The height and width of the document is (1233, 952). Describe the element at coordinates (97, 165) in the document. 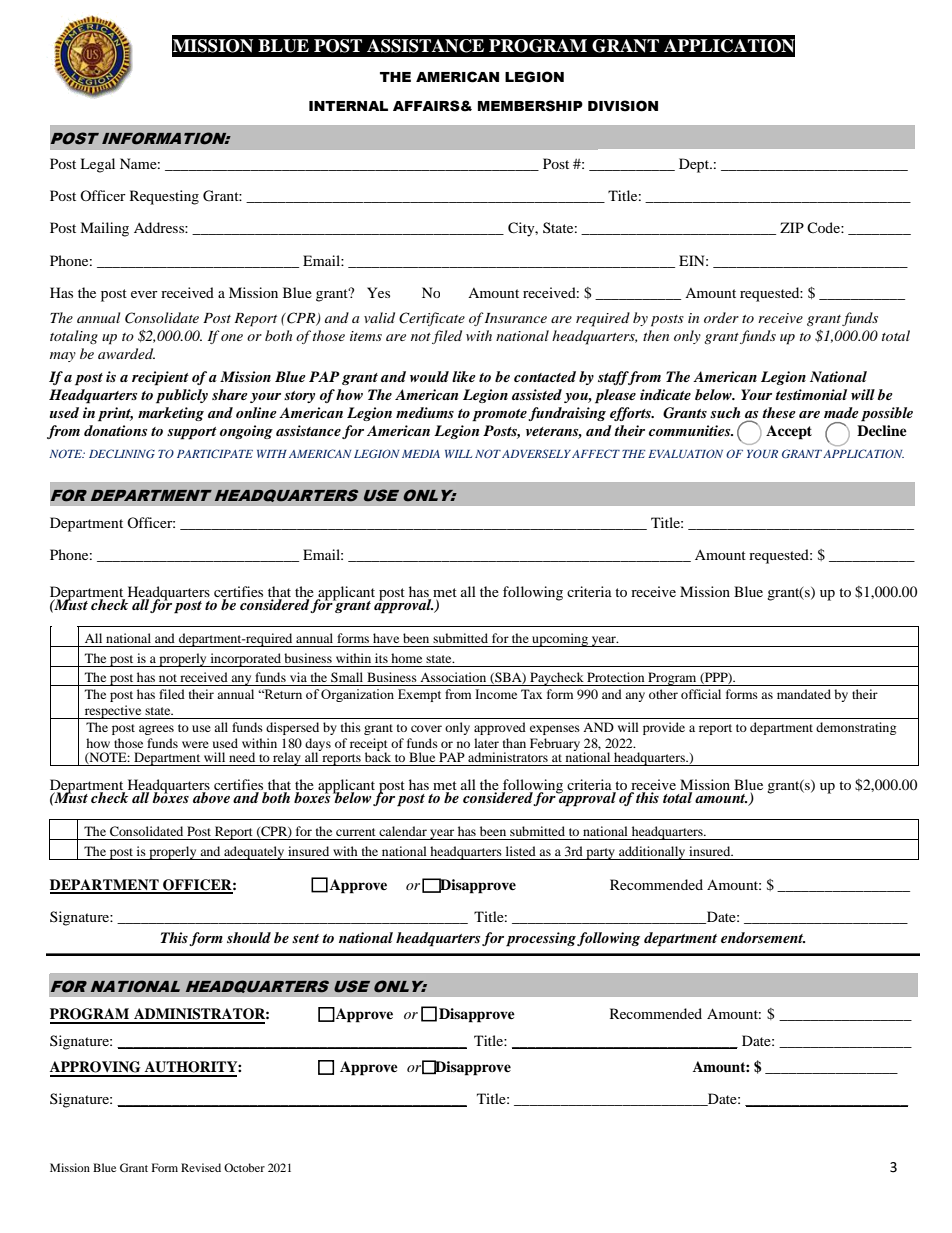

I see `Legal` at that location.
